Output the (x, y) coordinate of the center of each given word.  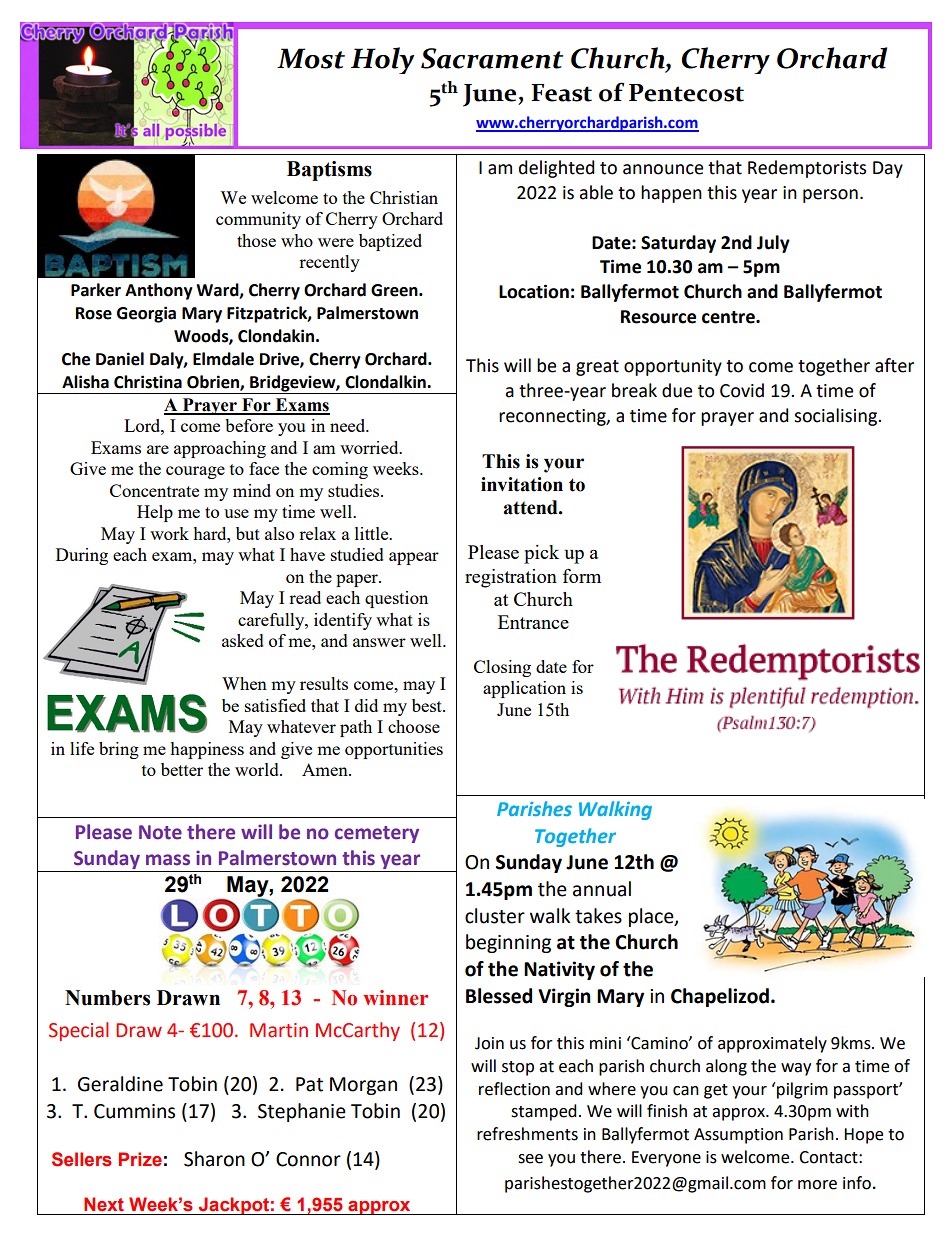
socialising (836, 417)
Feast (561, 93)
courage (195, 472)
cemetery (377, 834)
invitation (522, 484)
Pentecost (686, 93)
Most (311, 58)
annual (602, 889)
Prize (140, 1159)
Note (160, 832)
